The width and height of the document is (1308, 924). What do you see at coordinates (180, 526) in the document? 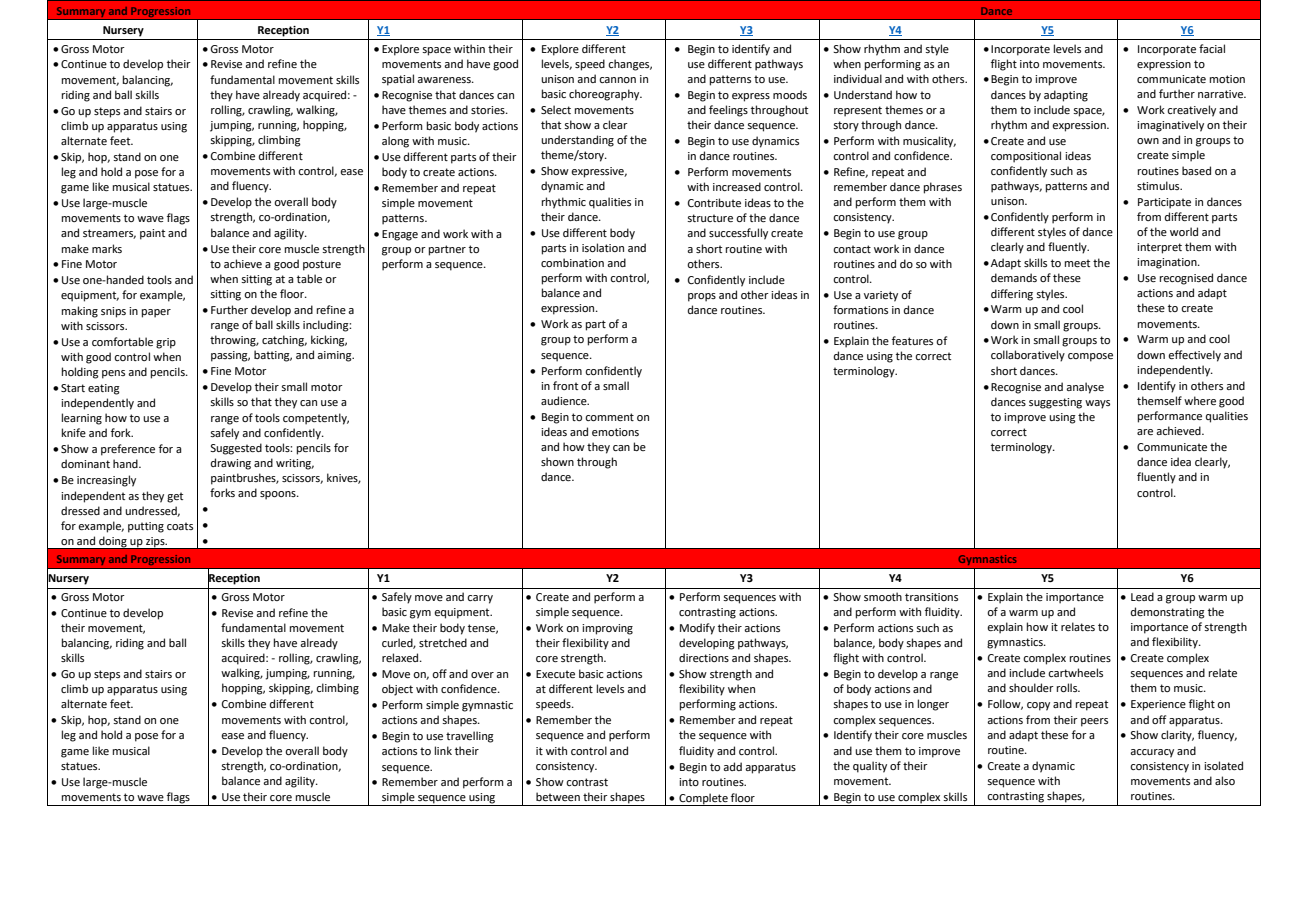
I see `coats` at bounding box center [180, 526].
